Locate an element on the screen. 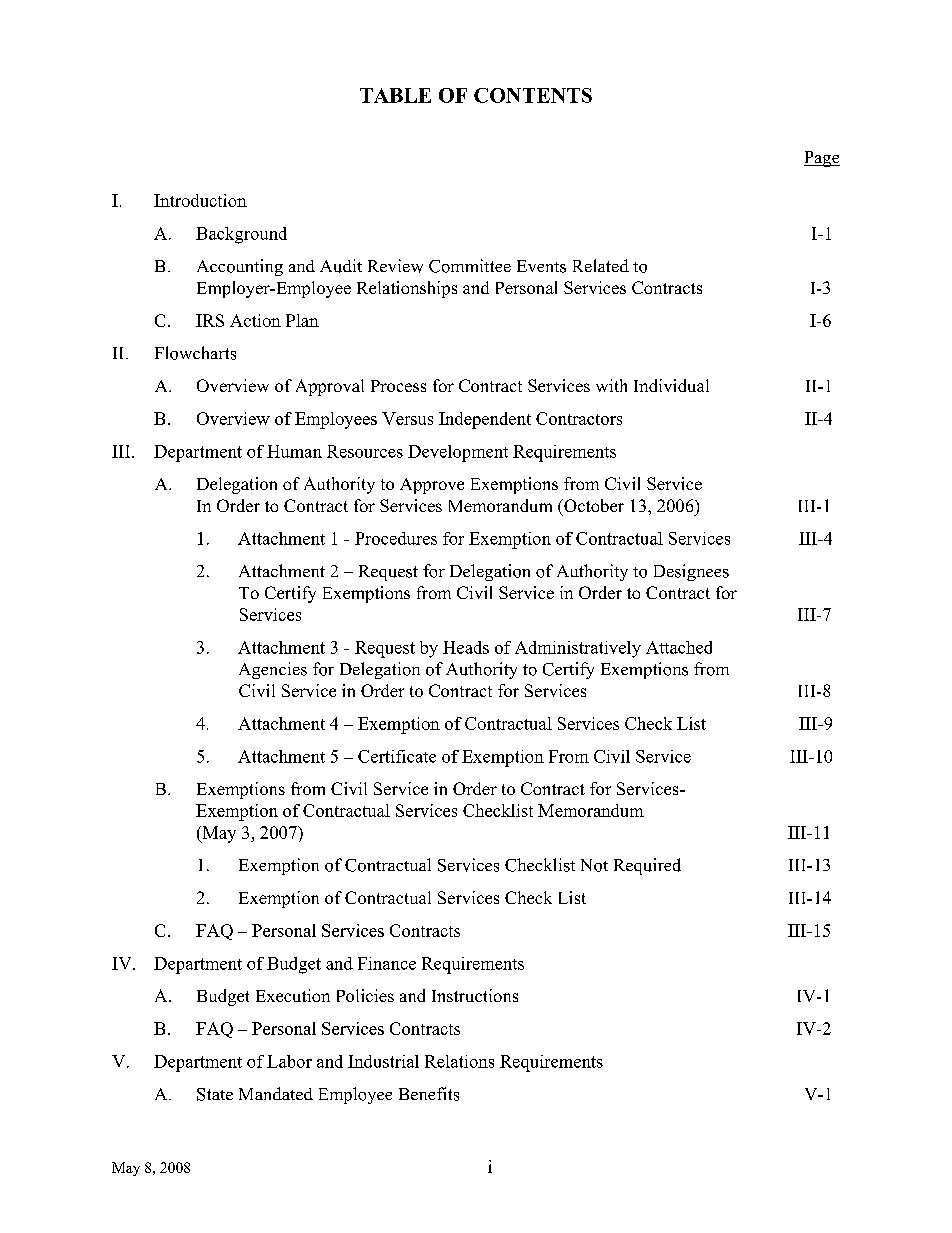  Required is located at coordinates (647, 866).
